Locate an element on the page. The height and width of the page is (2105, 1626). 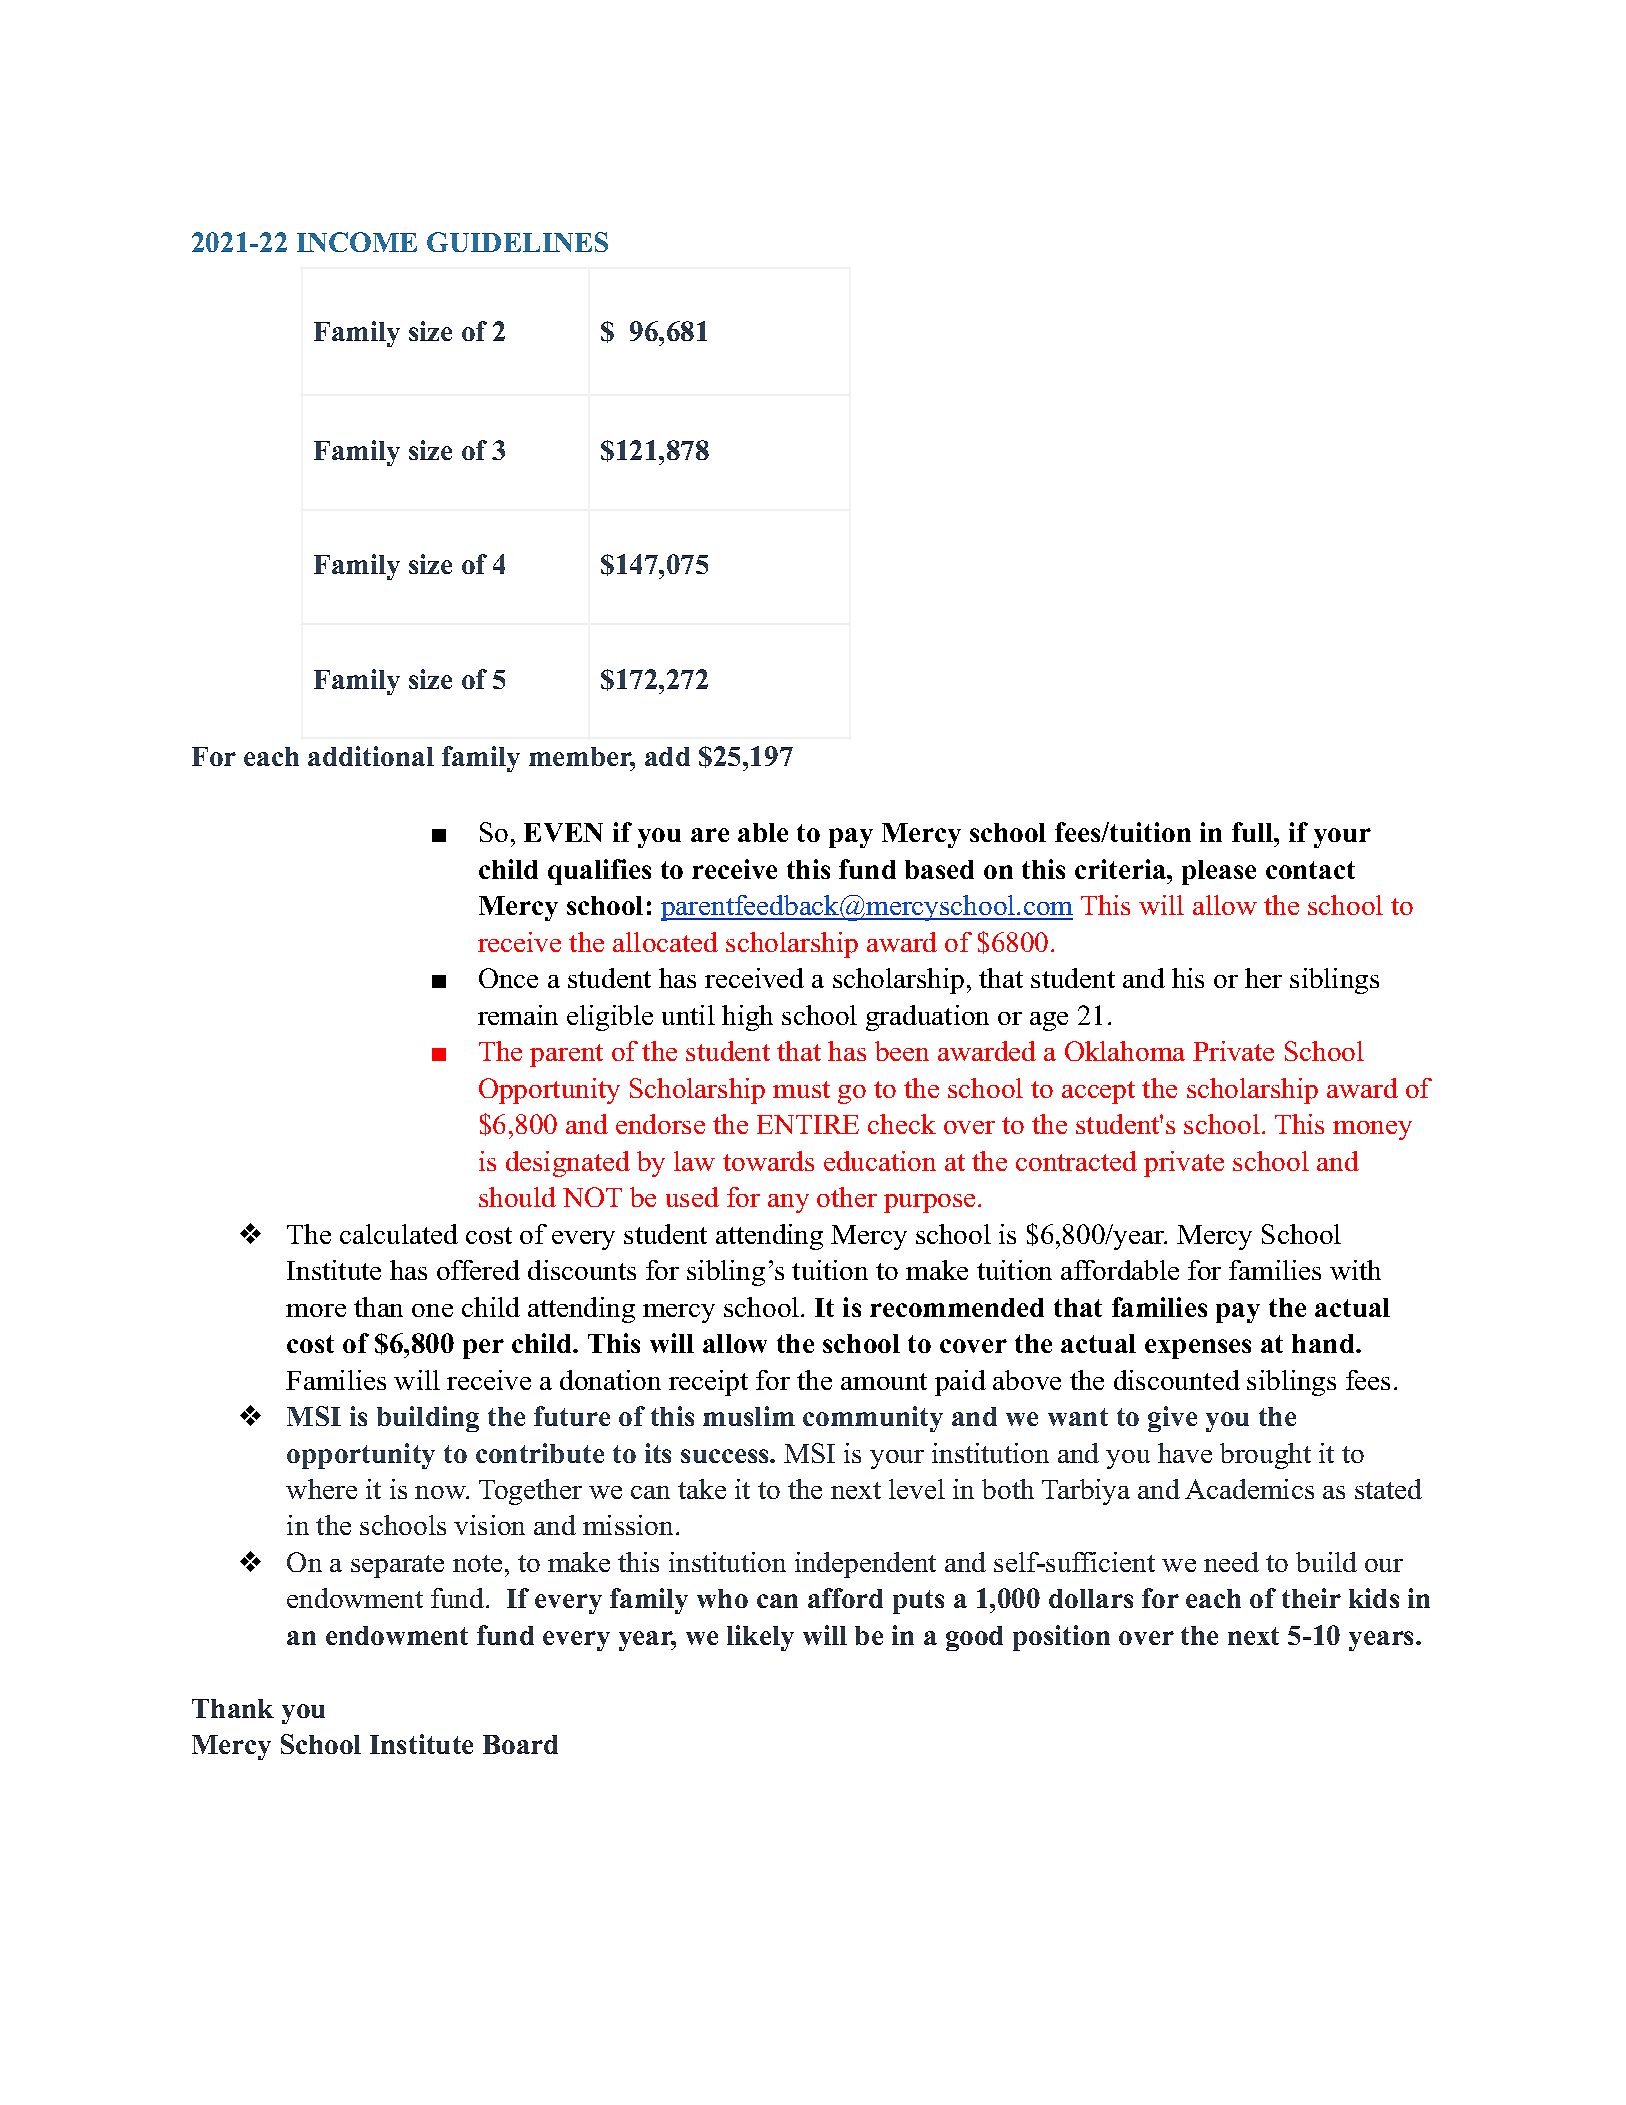
INCOME is located at coordinates (357, 242).
